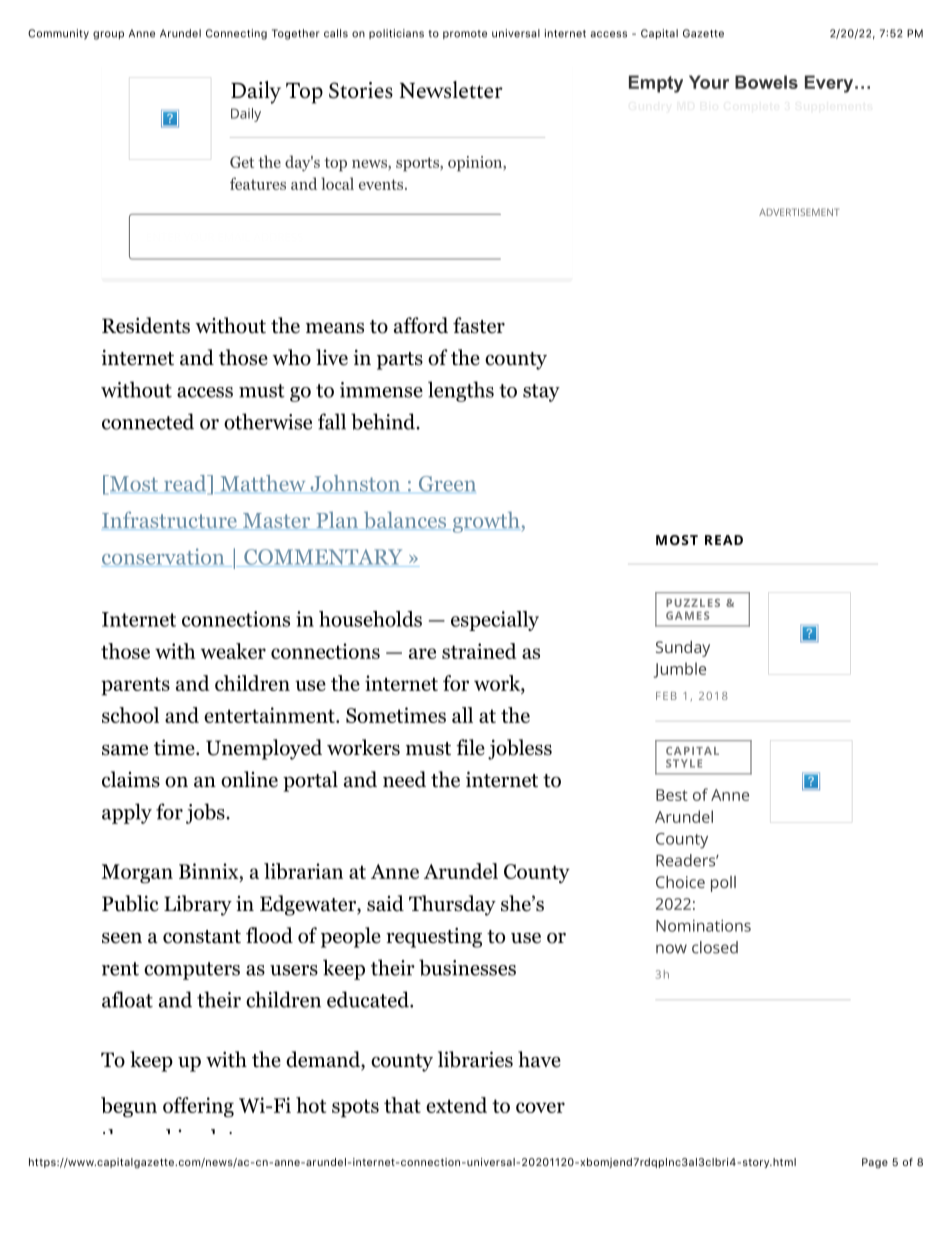 Image resolution: width=952 pixels, height=1233 pixels. I want to click on Bowels, so click(766, 82).
